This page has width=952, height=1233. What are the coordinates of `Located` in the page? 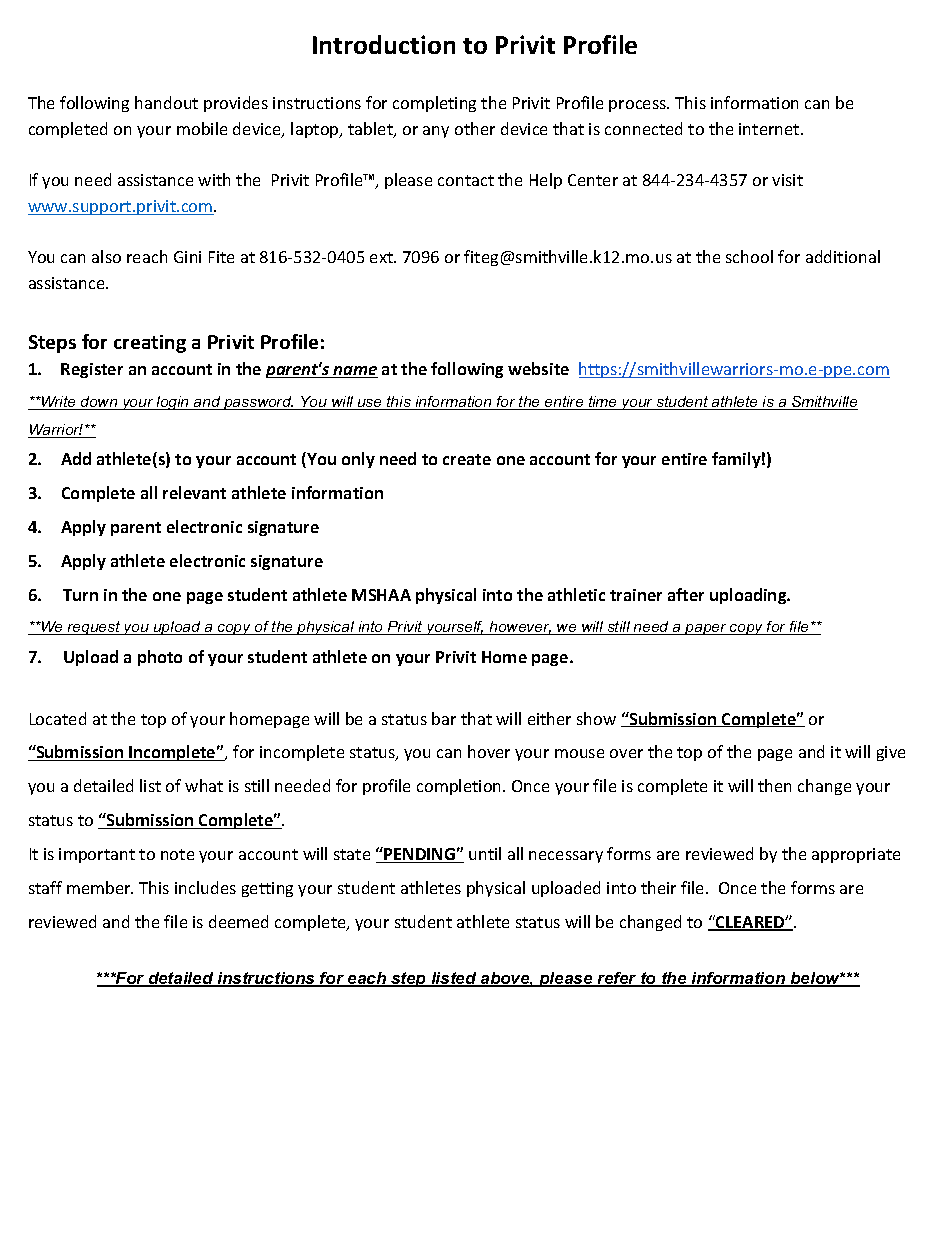 It's located at (58, 718).
